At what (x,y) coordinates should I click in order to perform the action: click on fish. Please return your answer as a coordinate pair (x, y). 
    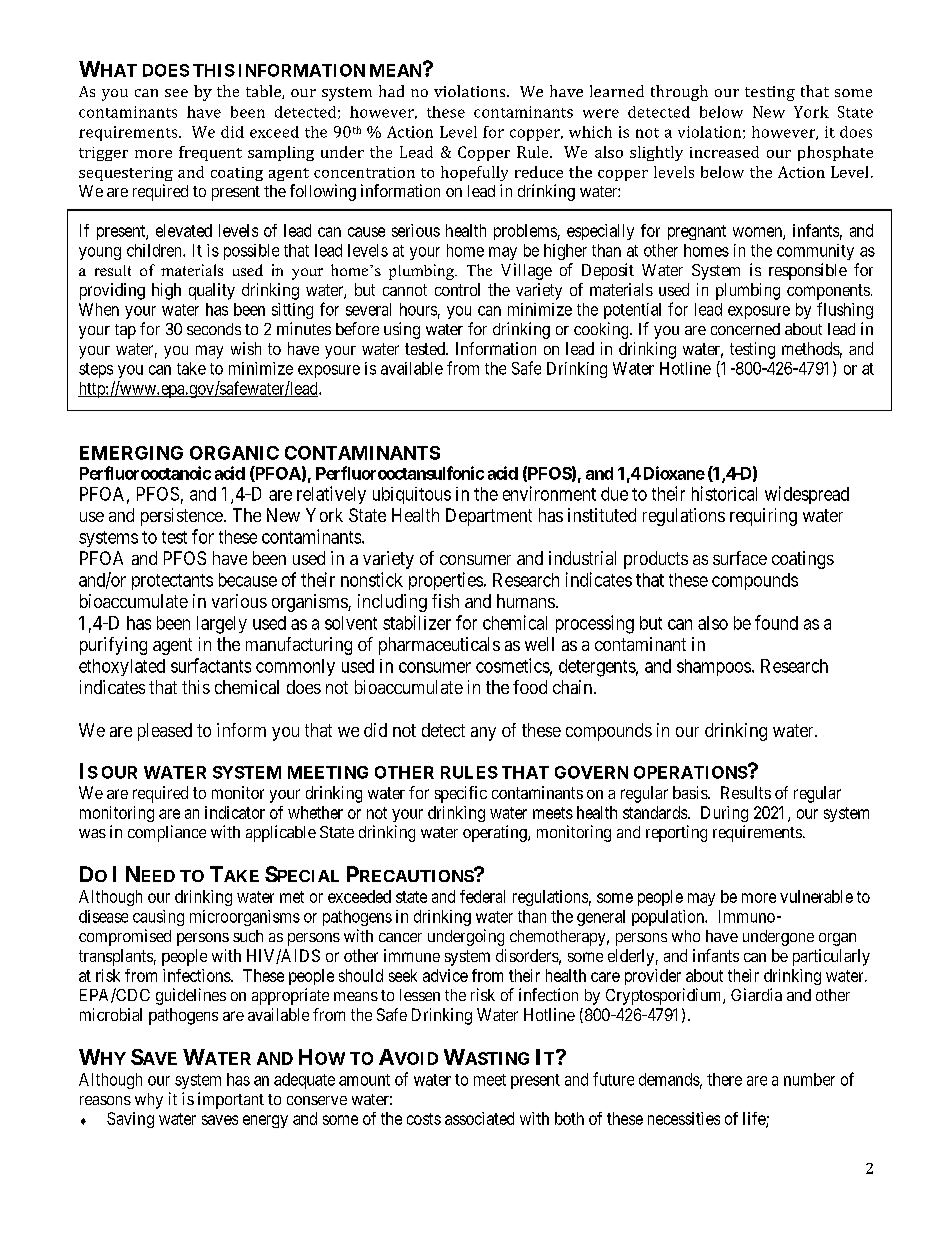
    Looking at the image, I should click on (445, 601).
